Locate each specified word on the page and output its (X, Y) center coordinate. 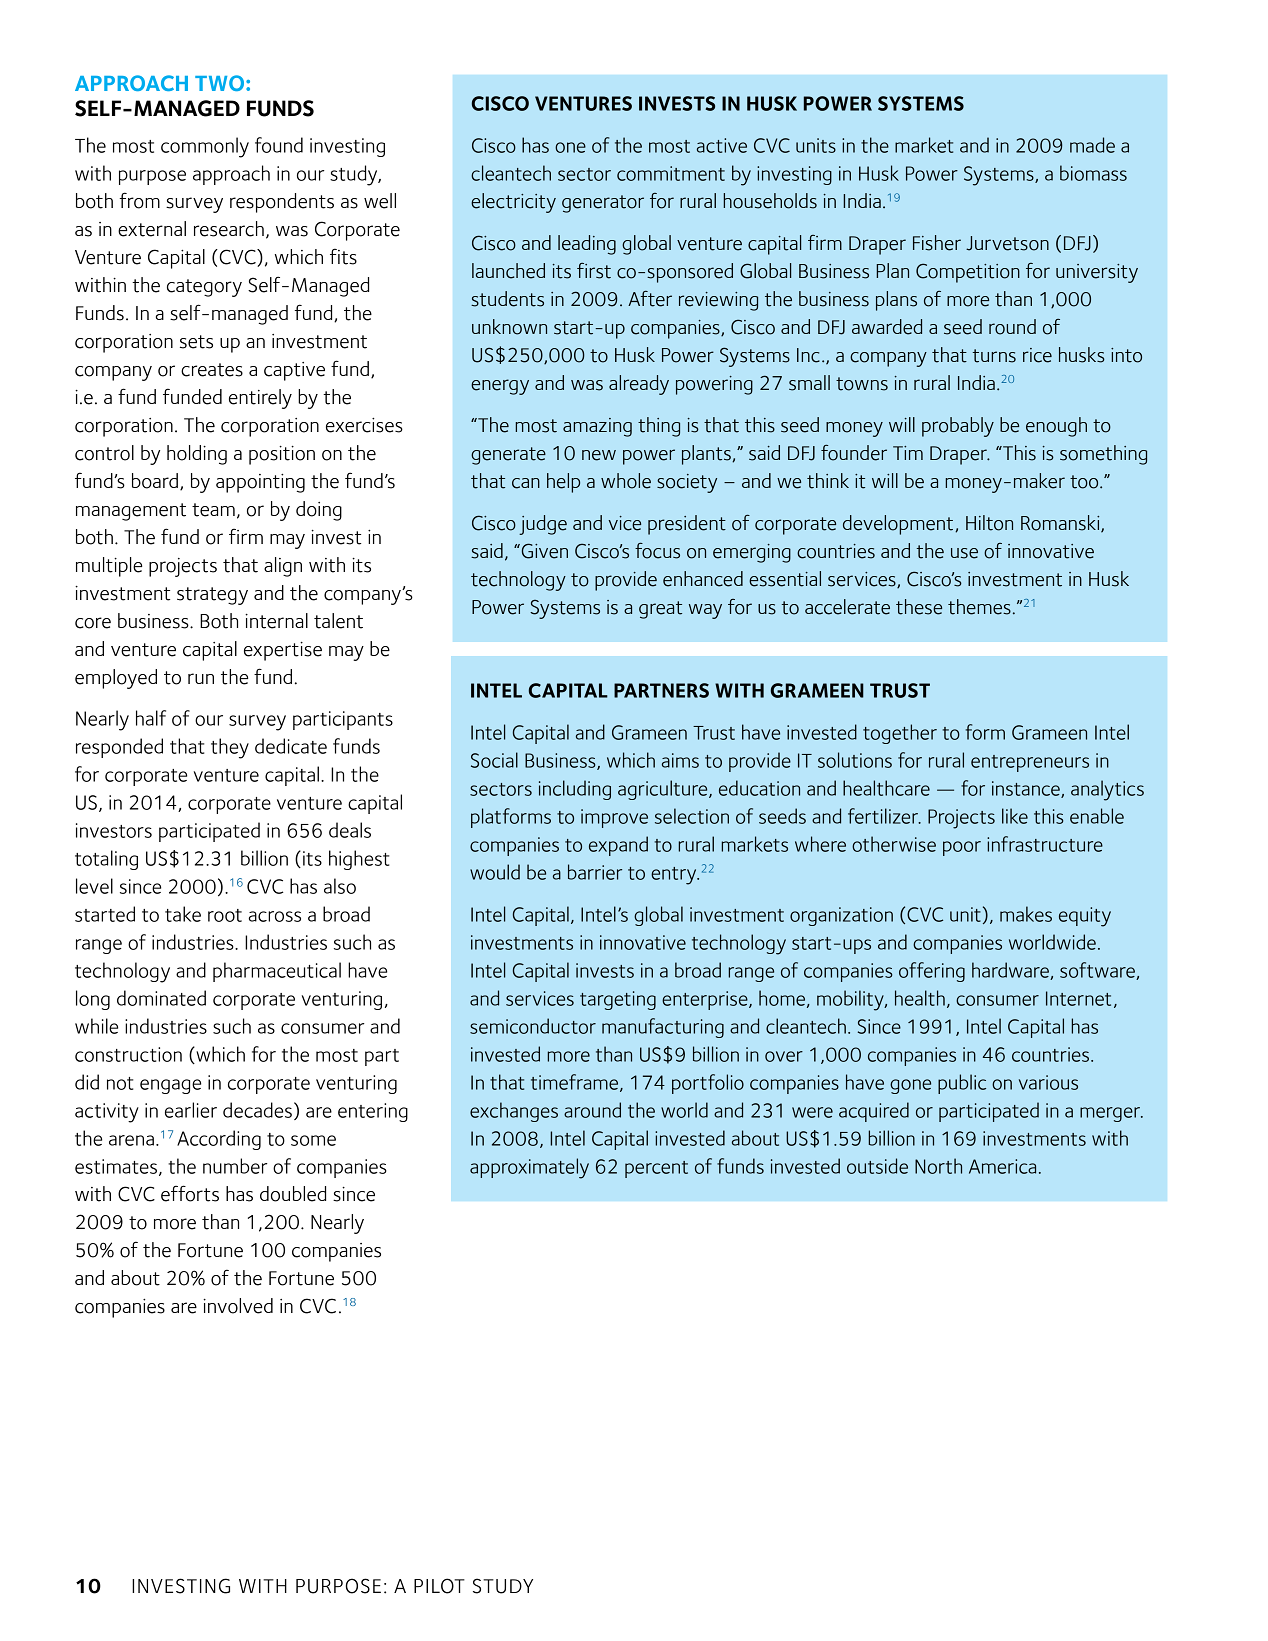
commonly (205, 147)
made (1092, 145)
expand (618, 846)
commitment (671, 173)
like (1015, 816)
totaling (106, 860)
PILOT (439, 1586)
